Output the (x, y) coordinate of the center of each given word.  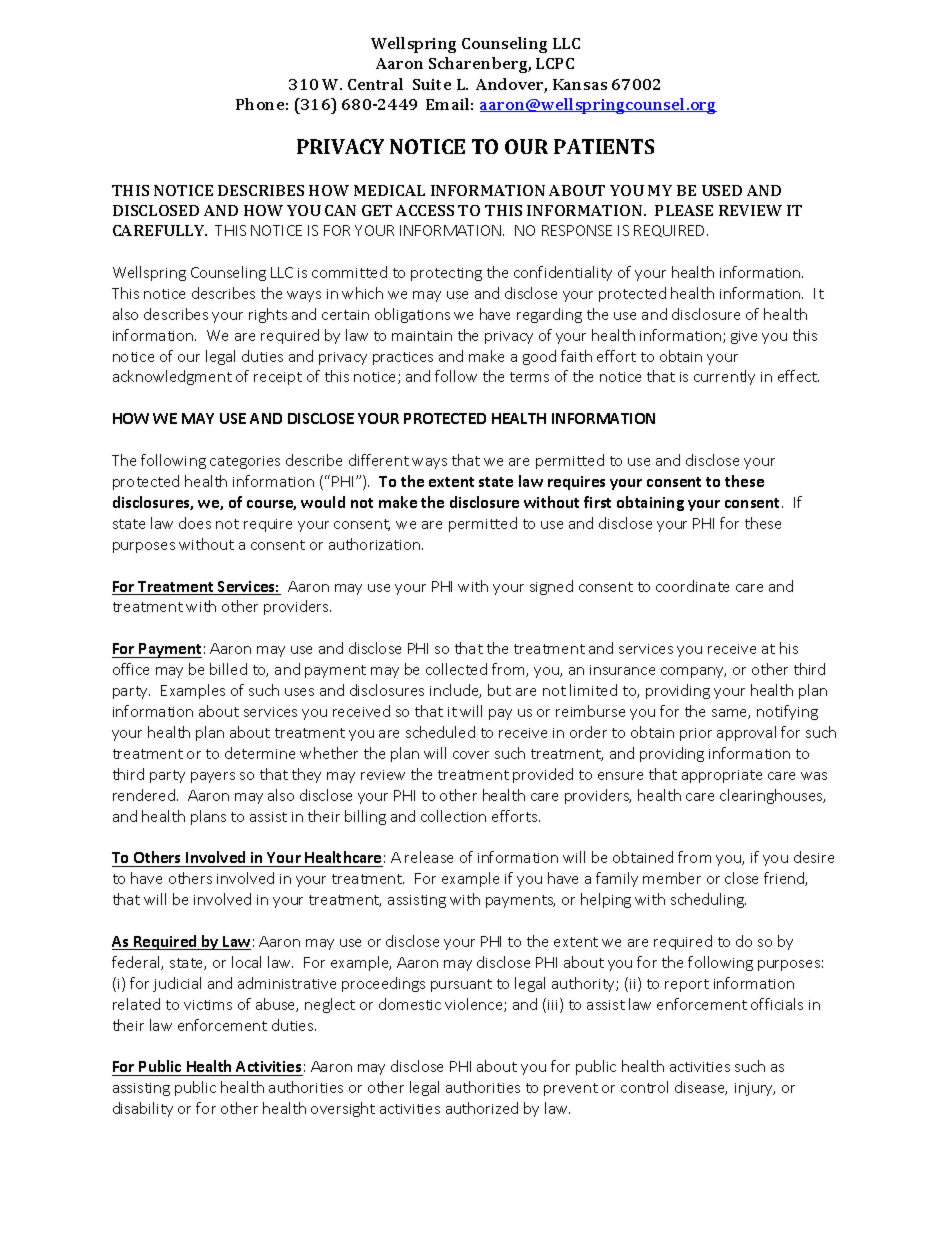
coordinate (692, 586)
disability (143, 1109)
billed (228, 669)
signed (551, 587)
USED (722, 190)
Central (375, 84)
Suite (432, 84)
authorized (482, 1108)
